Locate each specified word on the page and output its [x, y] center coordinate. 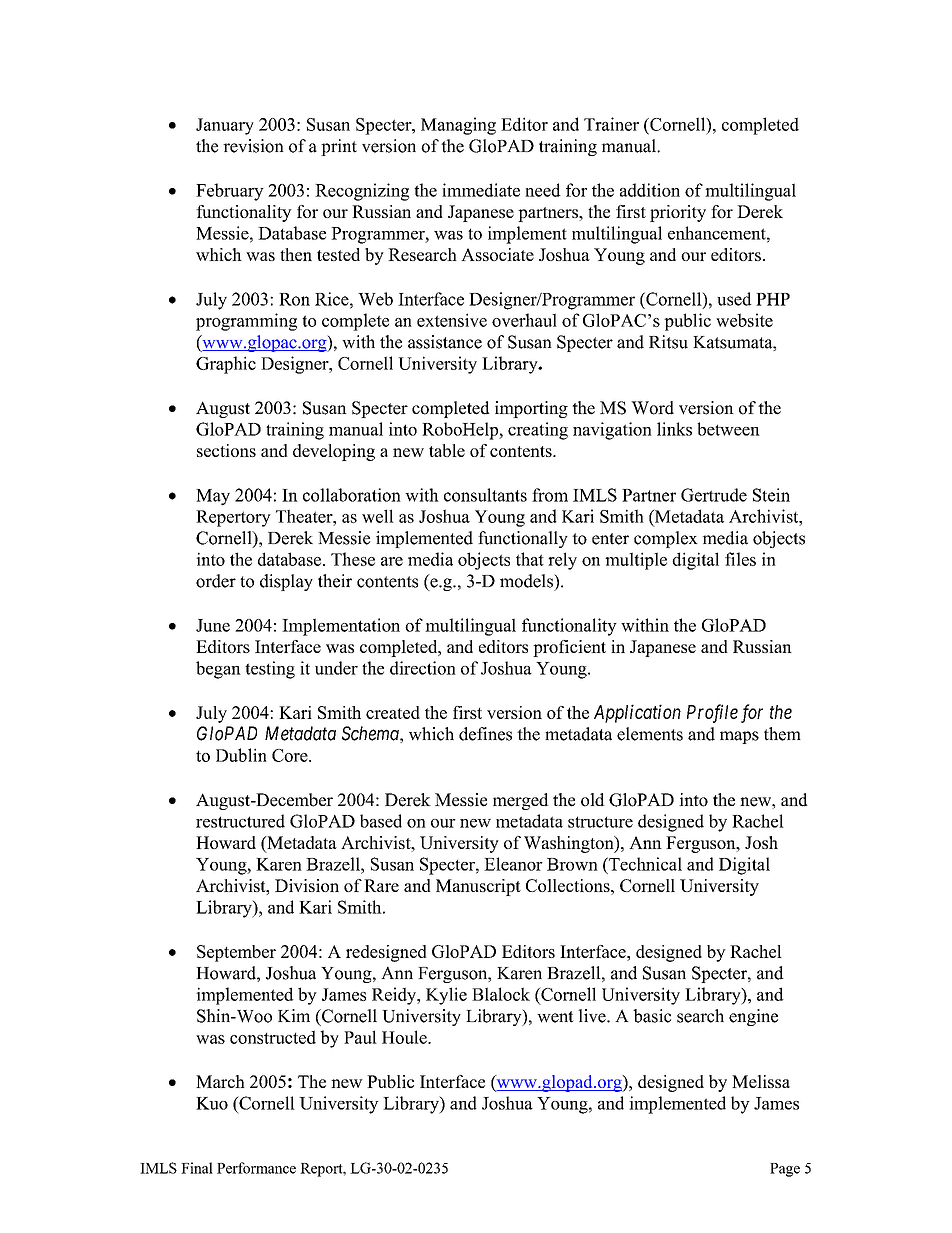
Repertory [233, 518]
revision [253, 146]
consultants [485, 495]
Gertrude [714, 495]
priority [678, 213]
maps [739, 737]
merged [521, 801]
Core [291, 755]
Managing [458, 126]
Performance [256, 1168]
